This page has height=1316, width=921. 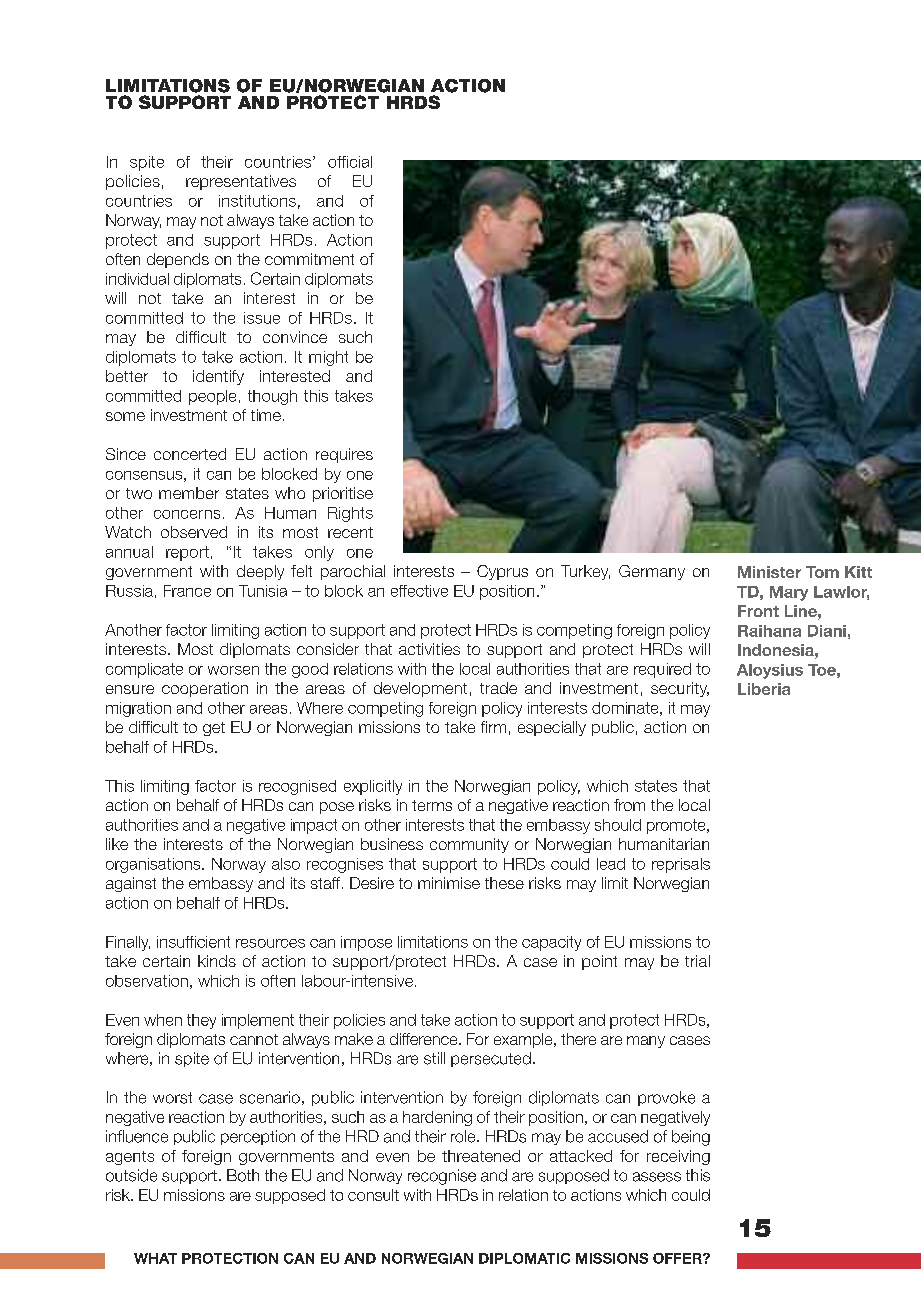 What do you see at coordinates (769, 572) in the page?
I see `Minister` at bounding box center [769, 572].
